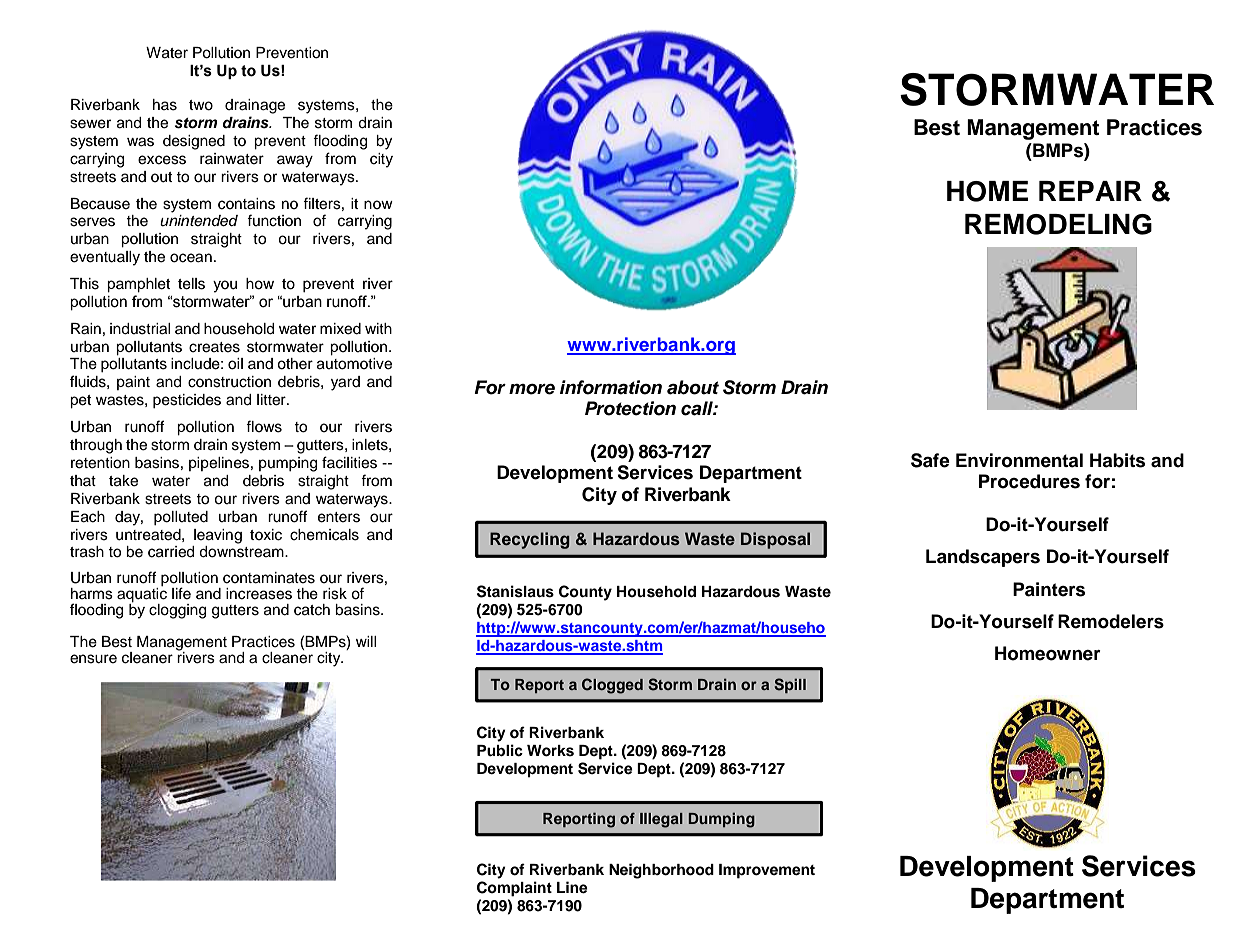 This screenshot has height=952, width=1233. I want to click on Neighborhood, so click(661, 871).
